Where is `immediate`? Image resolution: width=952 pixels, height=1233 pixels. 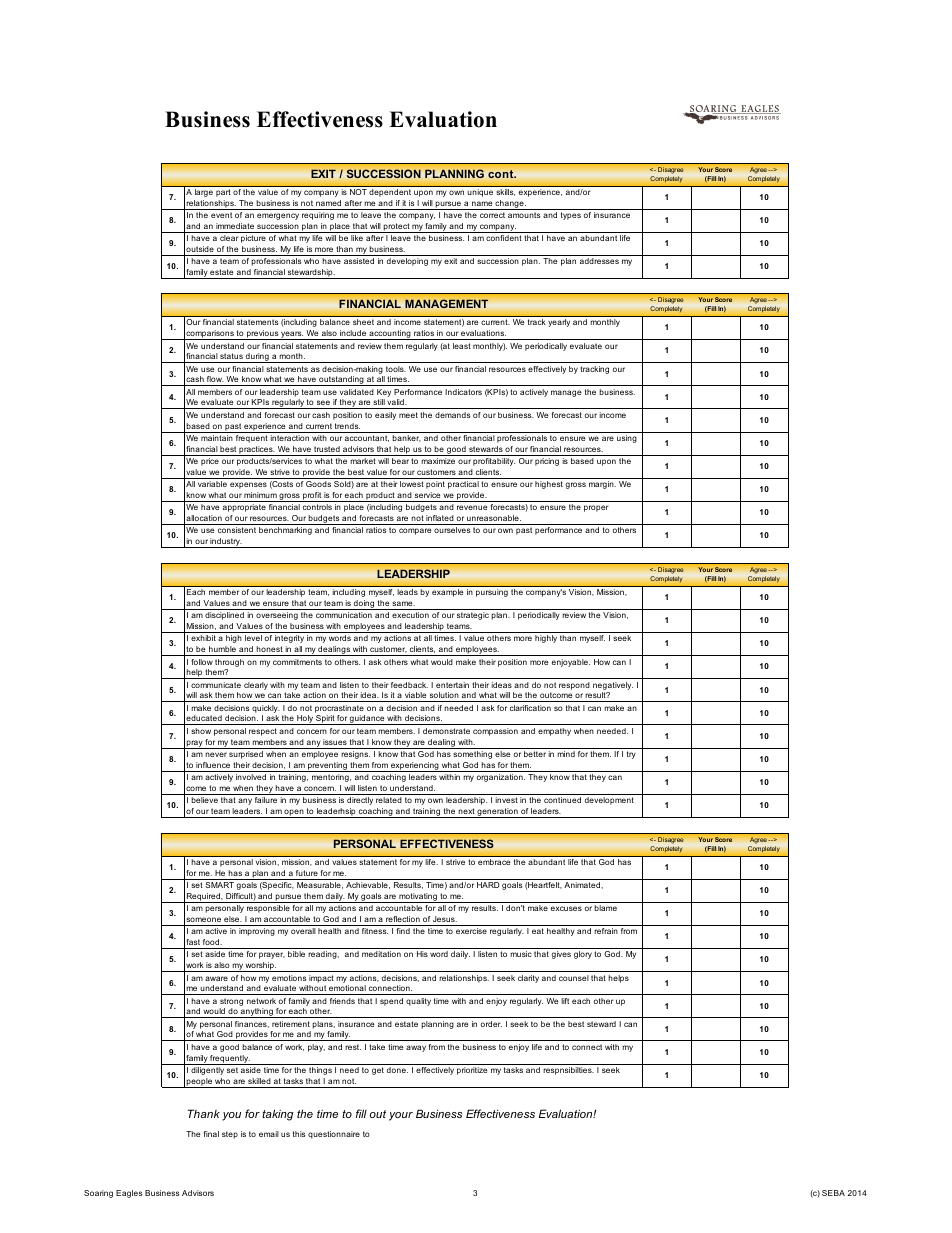 immediate is located at coordinates (235, 226).
